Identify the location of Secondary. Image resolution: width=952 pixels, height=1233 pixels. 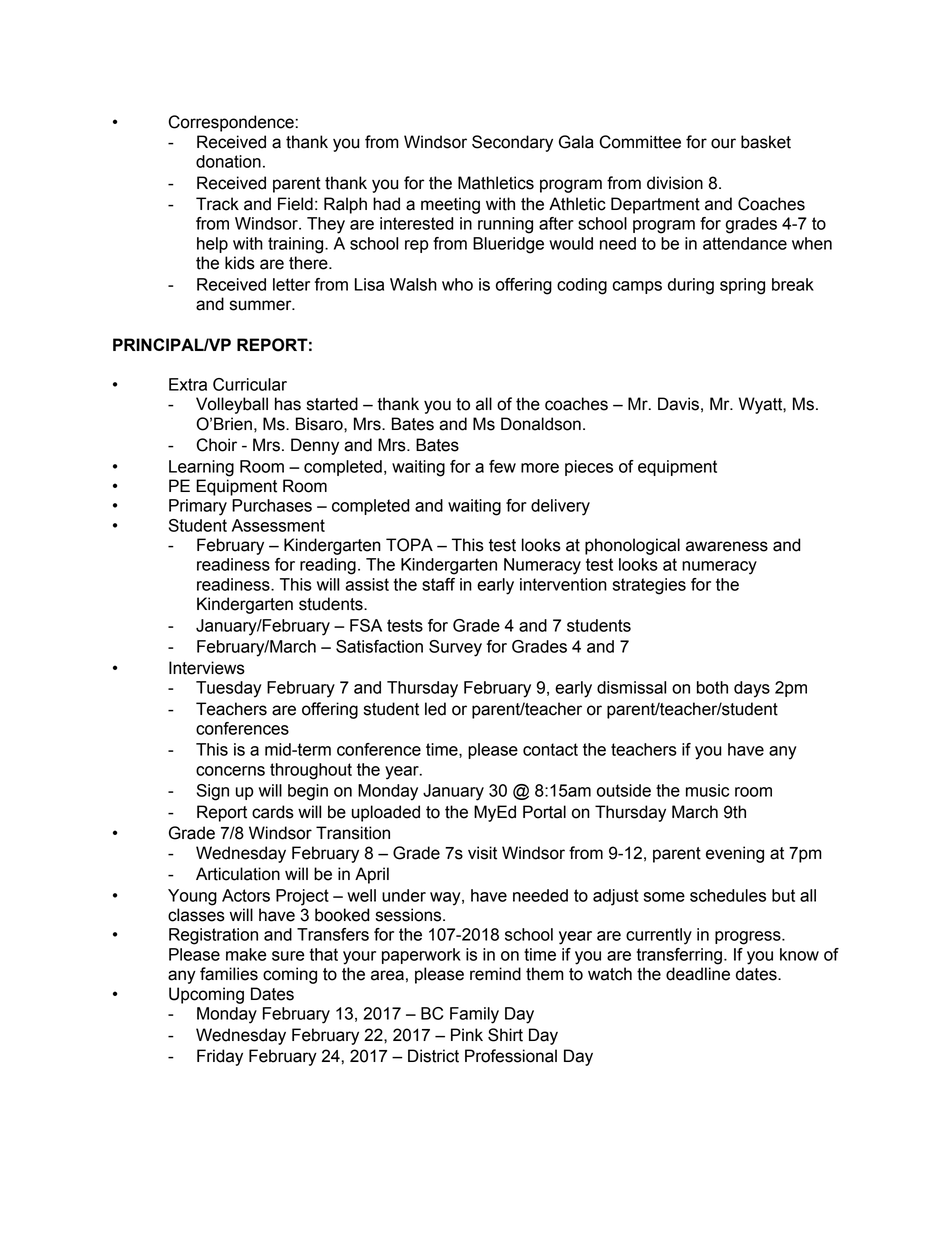
(512, 143).
